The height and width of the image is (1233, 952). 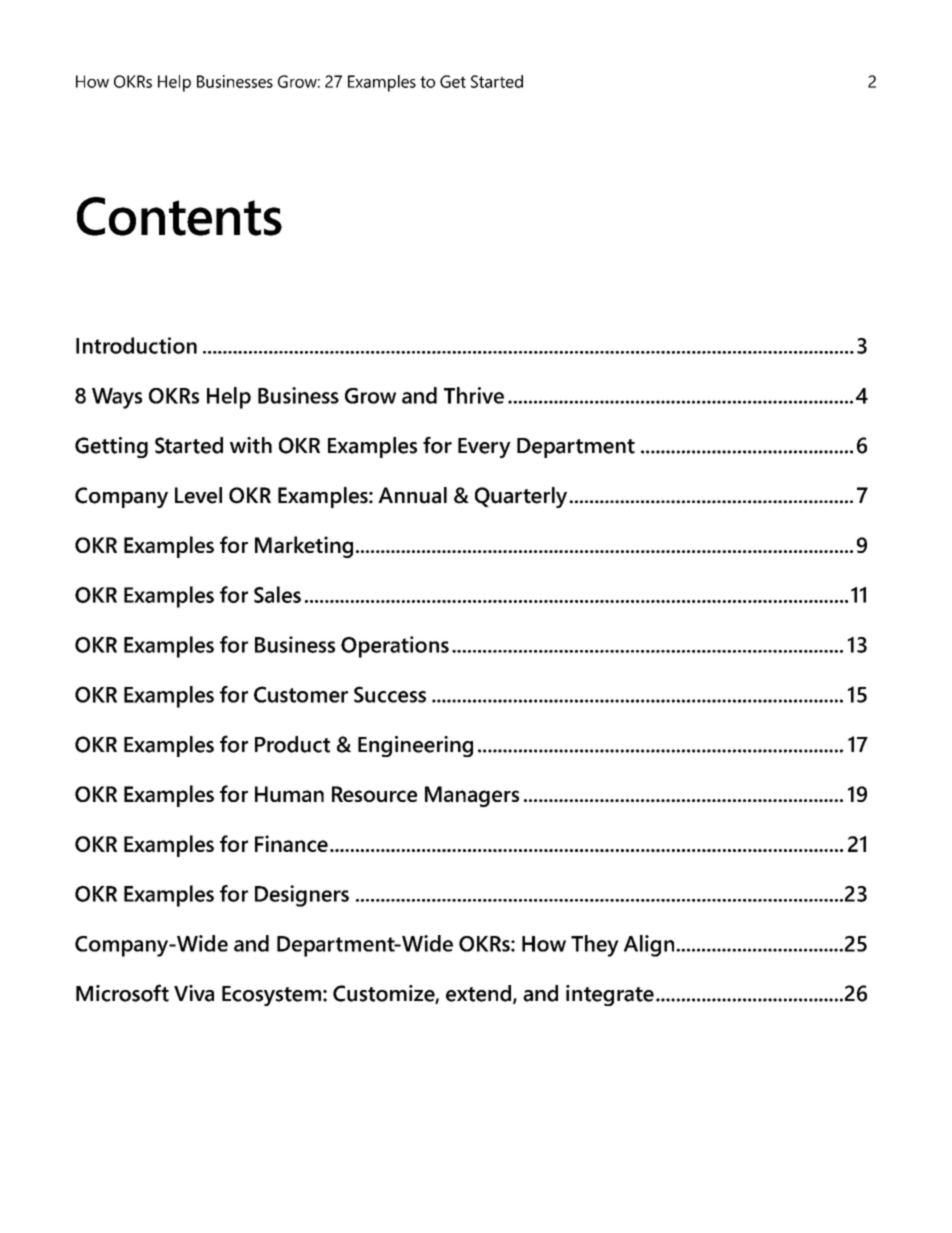 I want to click on Level, so click(x=198, y=495).
